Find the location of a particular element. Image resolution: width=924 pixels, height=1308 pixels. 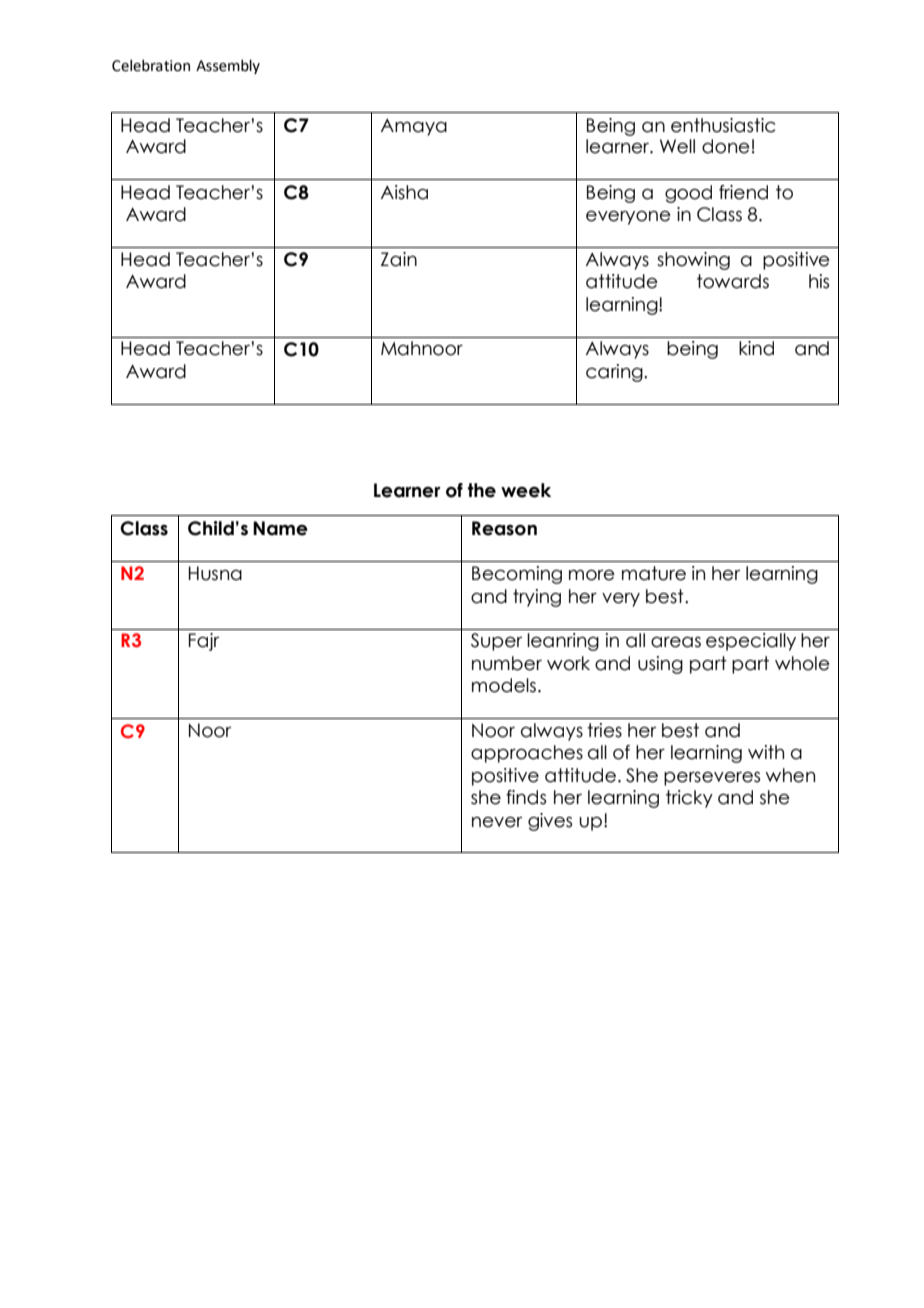

towards is located at coordinates (733, 281).
